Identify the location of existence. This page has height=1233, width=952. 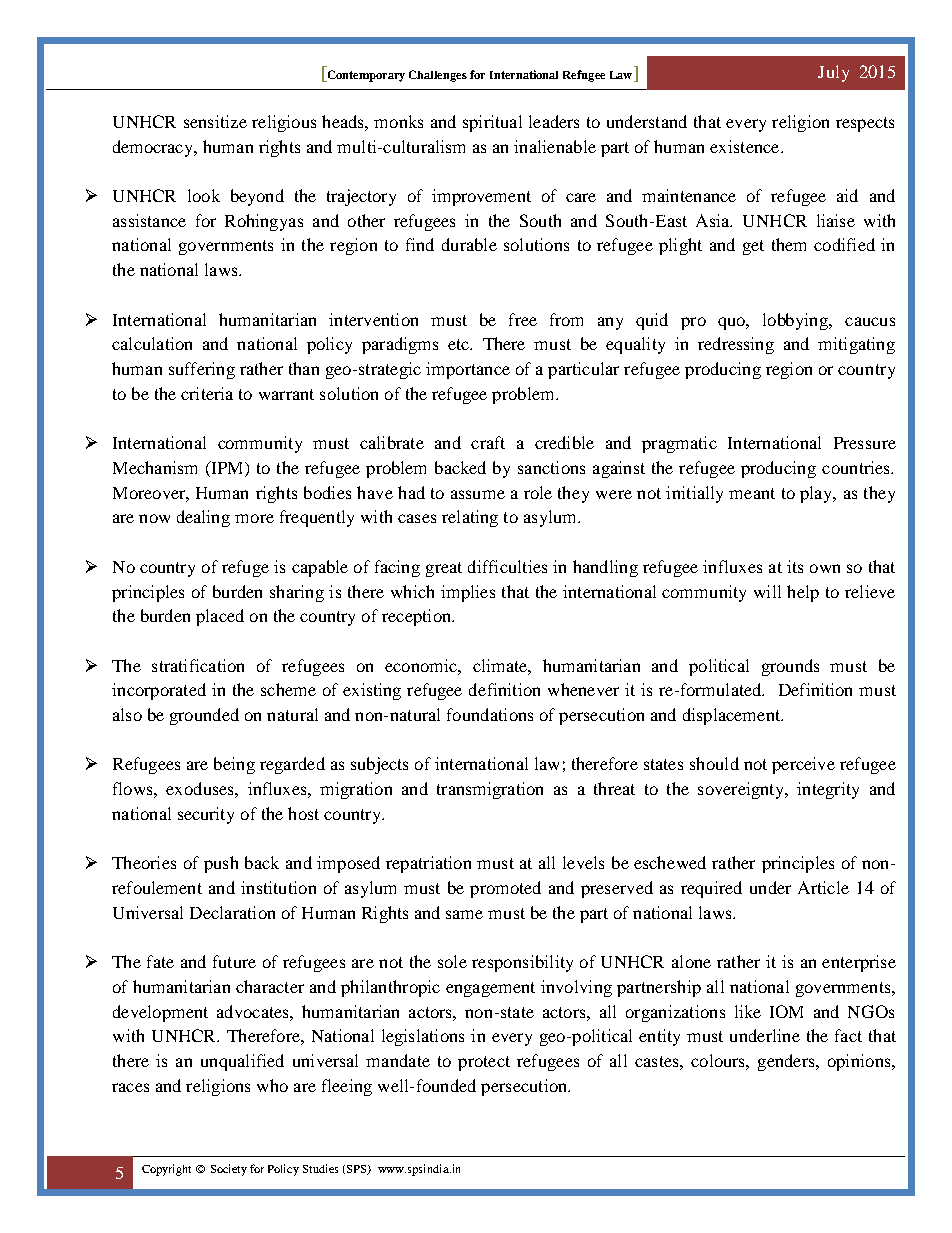
(746, 146).
